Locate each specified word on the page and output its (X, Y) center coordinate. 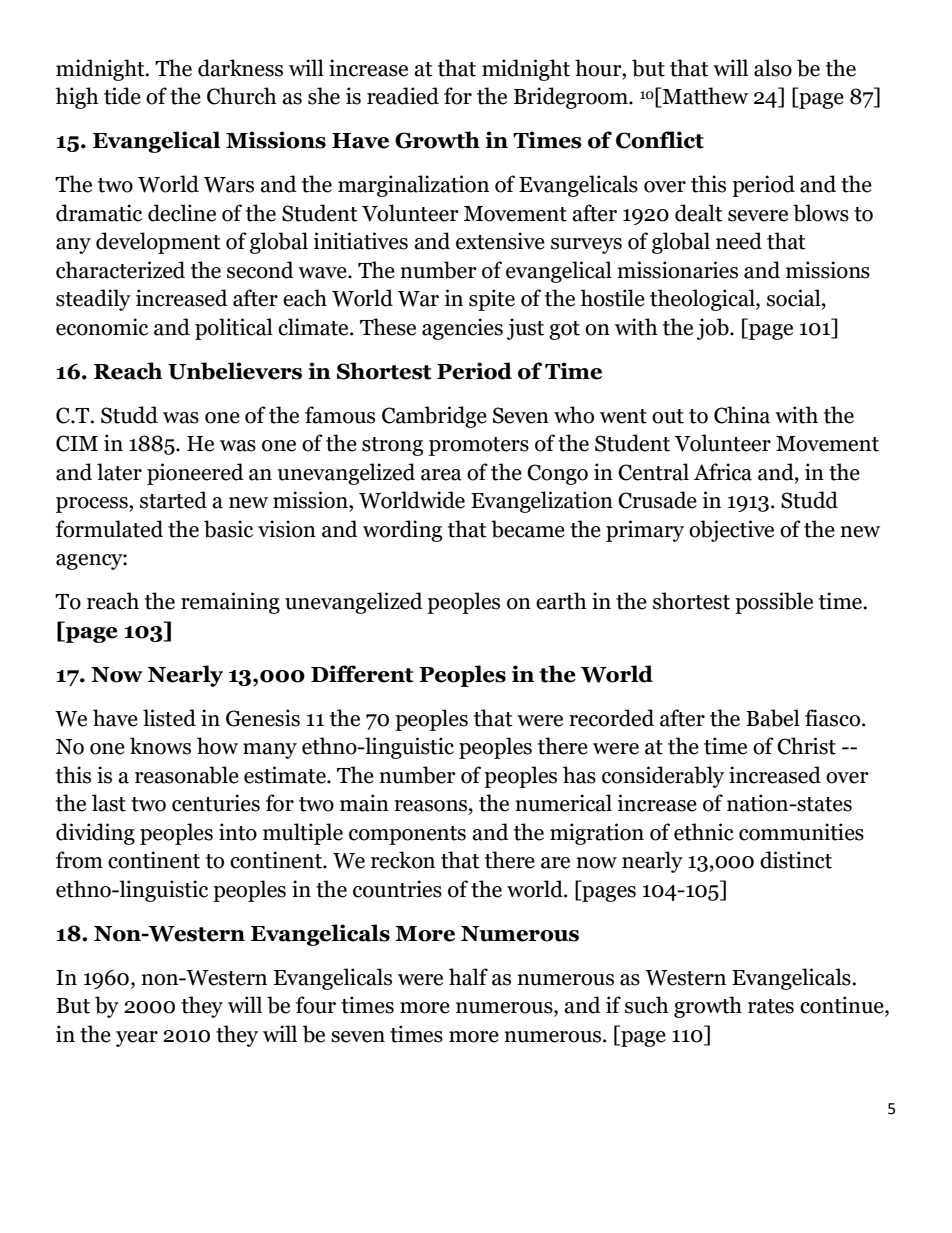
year (137, 1039)
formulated (109, 529)
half (468, 977)
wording (402, 531)
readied (403, 96)
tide (122, 96)
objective (731, 531)
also (773, 68)
